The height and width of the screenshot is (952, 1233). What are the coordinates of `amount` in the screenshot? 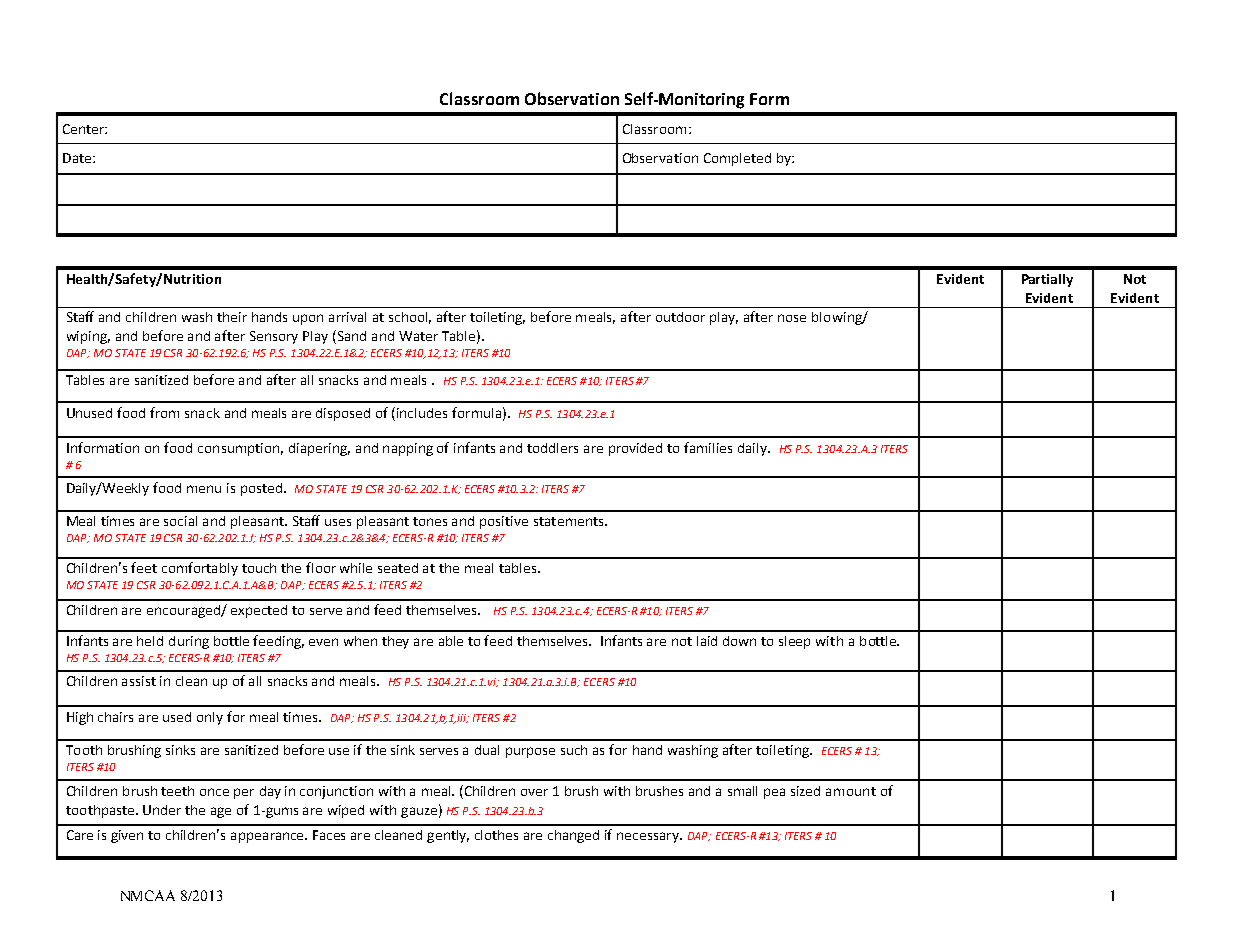 It's located at (851, 791).
